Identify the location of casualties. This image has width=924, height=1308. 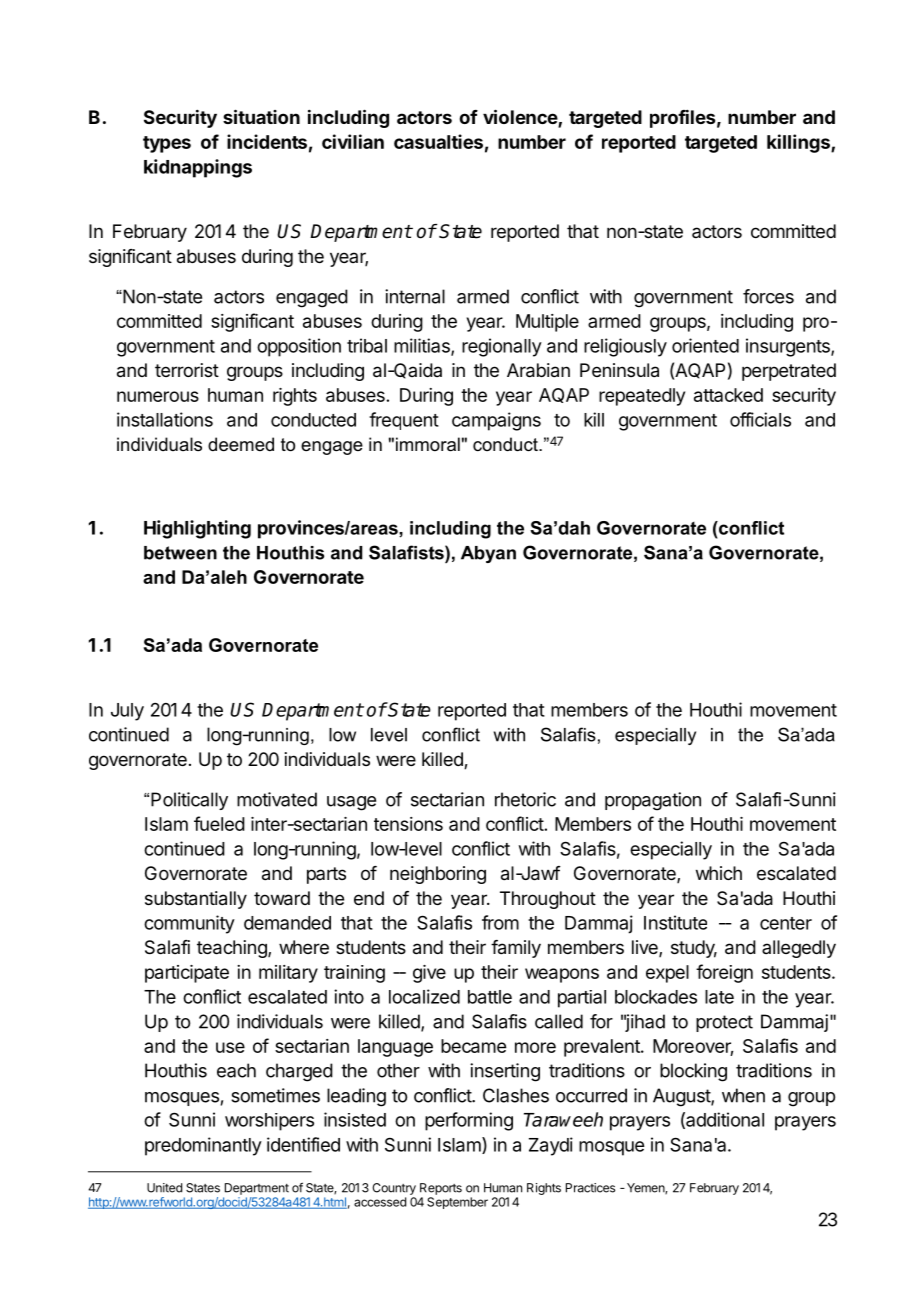
(438, 141).
